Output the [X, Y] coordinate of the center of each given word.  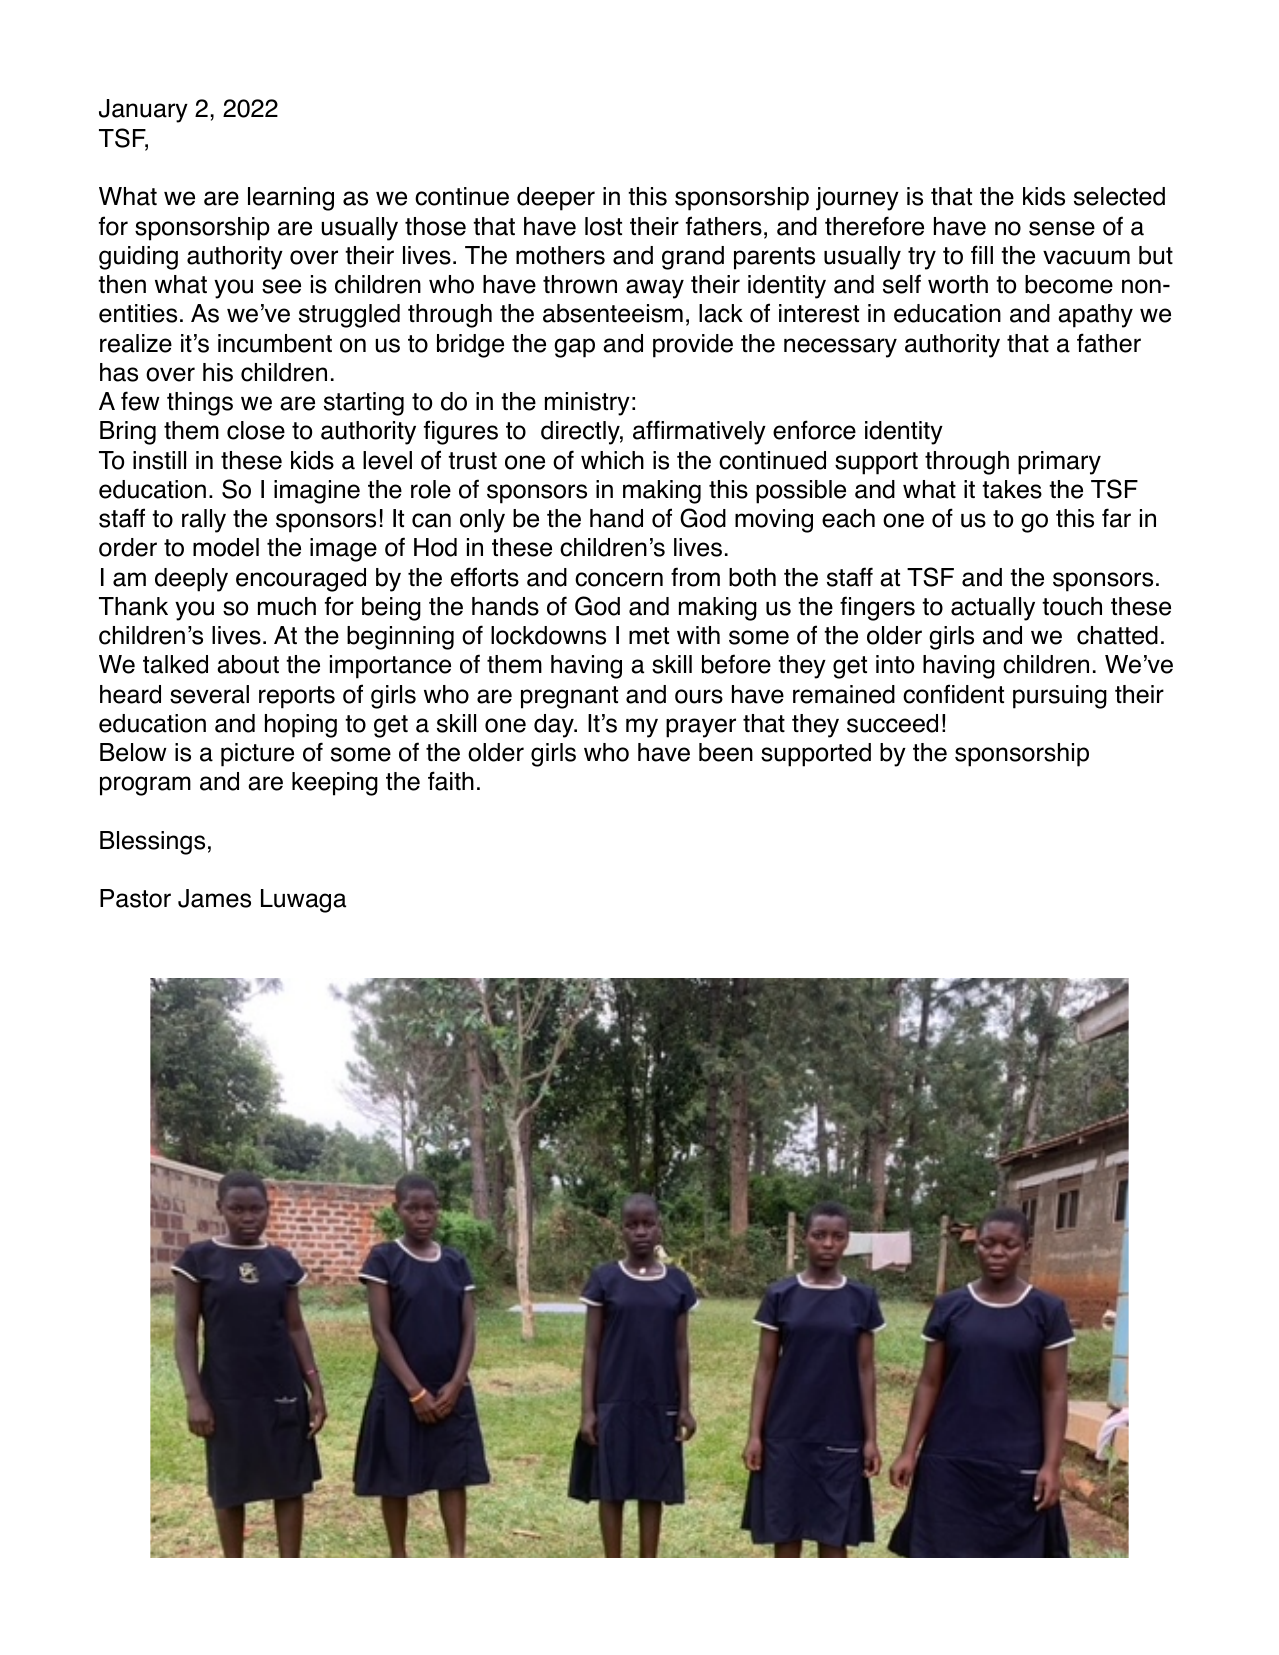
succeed [892, 723]
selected [1119, 196]
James [214, 898]
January [143, 111]
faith [451, 781]
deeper [556, 199]
